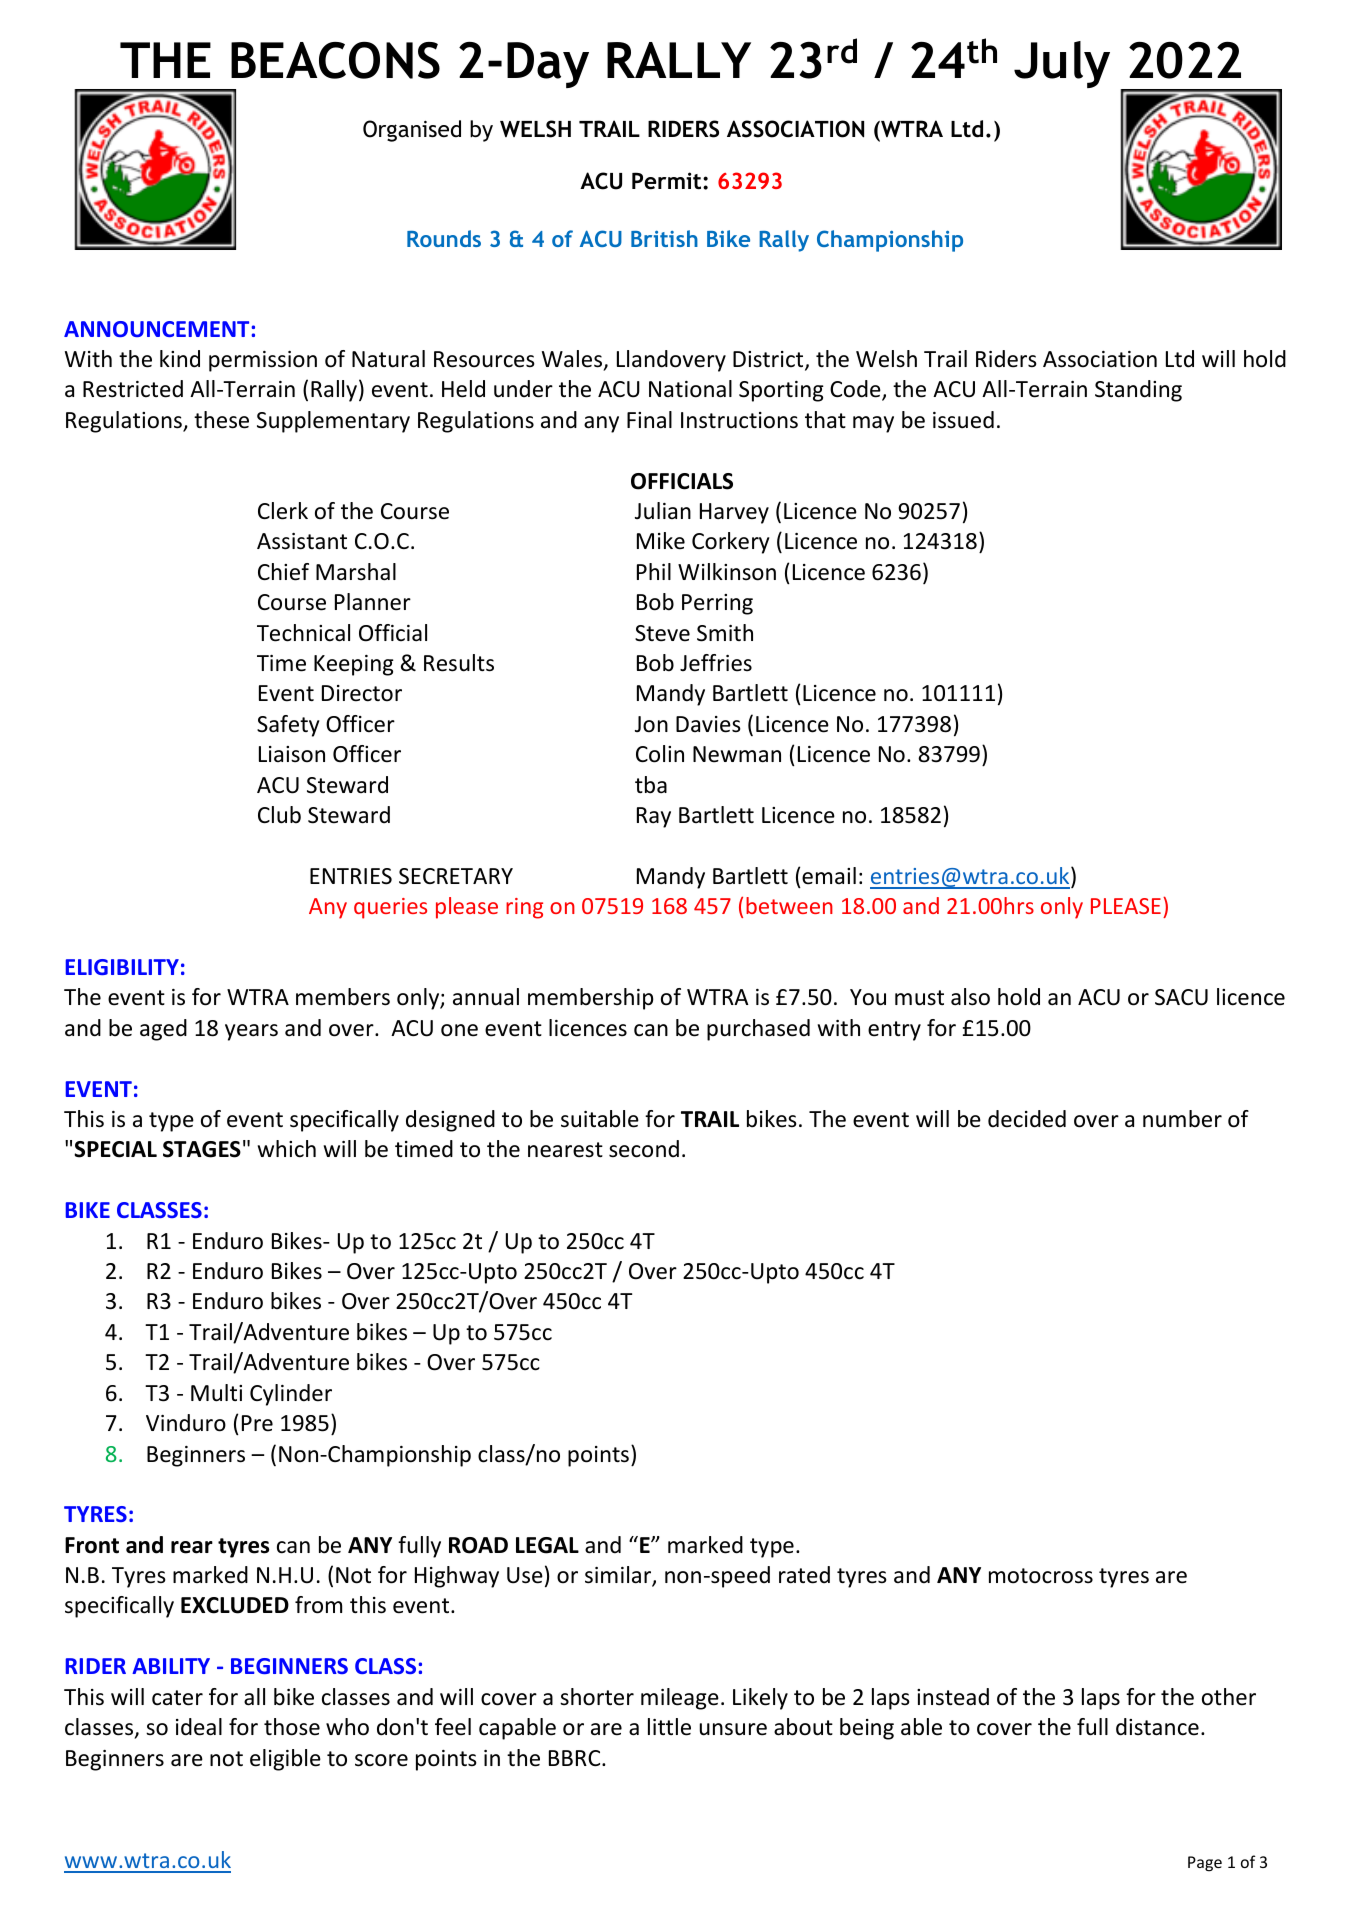 The image size is (1348, 1906). What do you see at coordinates (1062, 64) in the screenshot?
I see `July` at bounding box center [1062, 64].
